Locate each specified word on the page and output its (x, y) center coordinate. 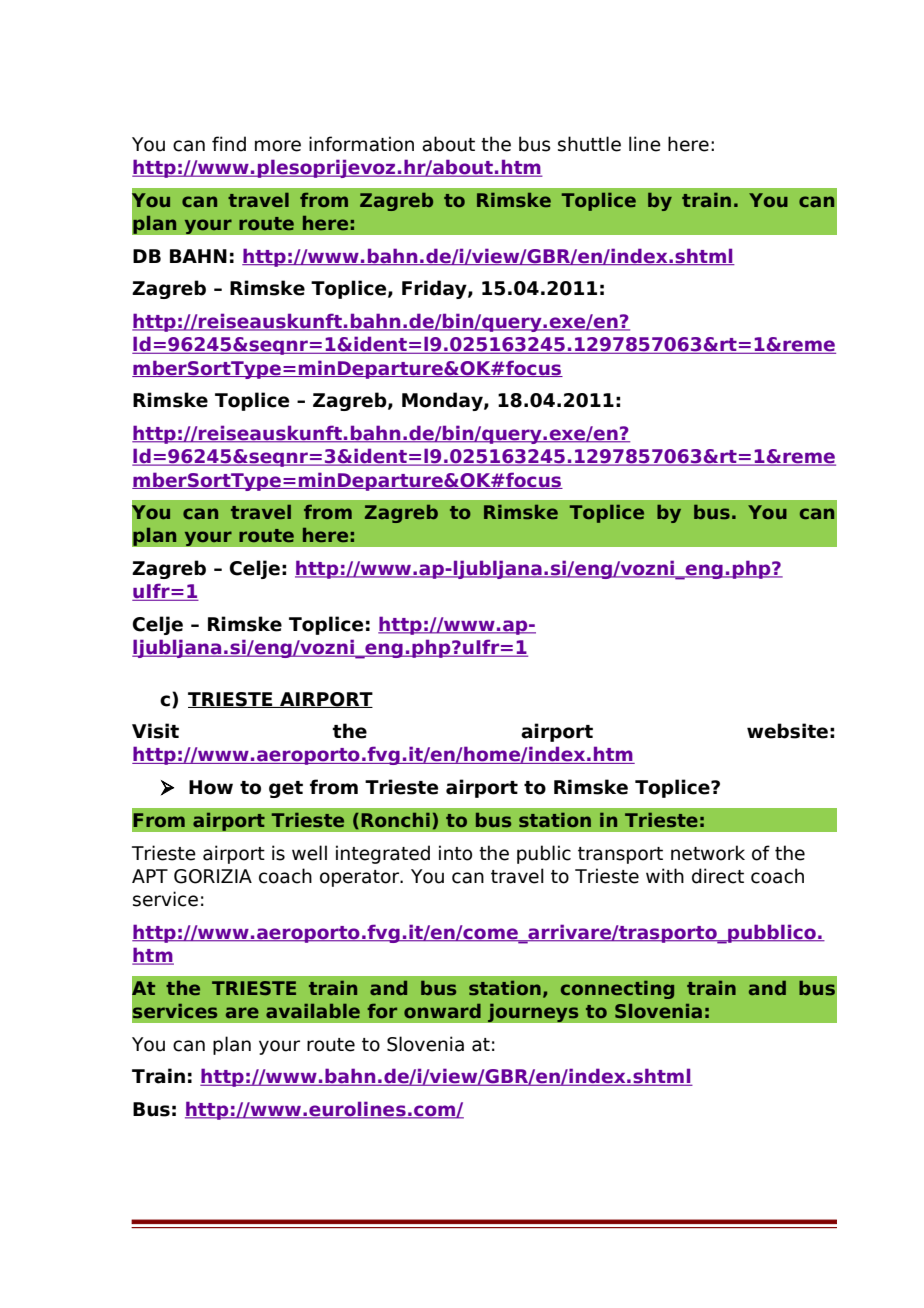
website (787, 731)
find (229, 144)
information (361, 144)
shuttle (589, 144)
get (286, 789)
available (313, 1011)
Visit (155, 731)
